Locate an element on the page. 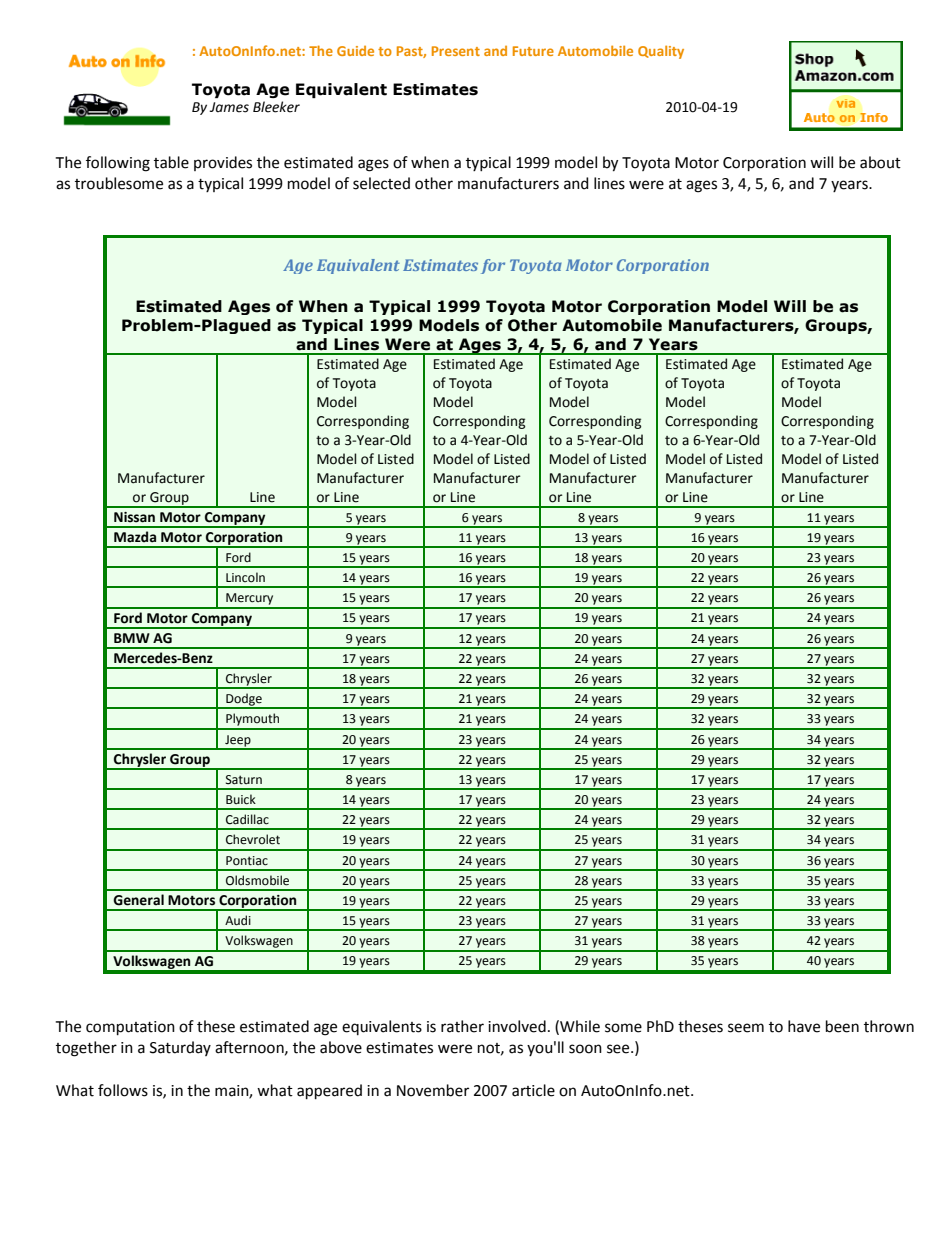 Image resolution: width=952 pixels, height=1233 pixels. James is located at coordinates (229, 107).
